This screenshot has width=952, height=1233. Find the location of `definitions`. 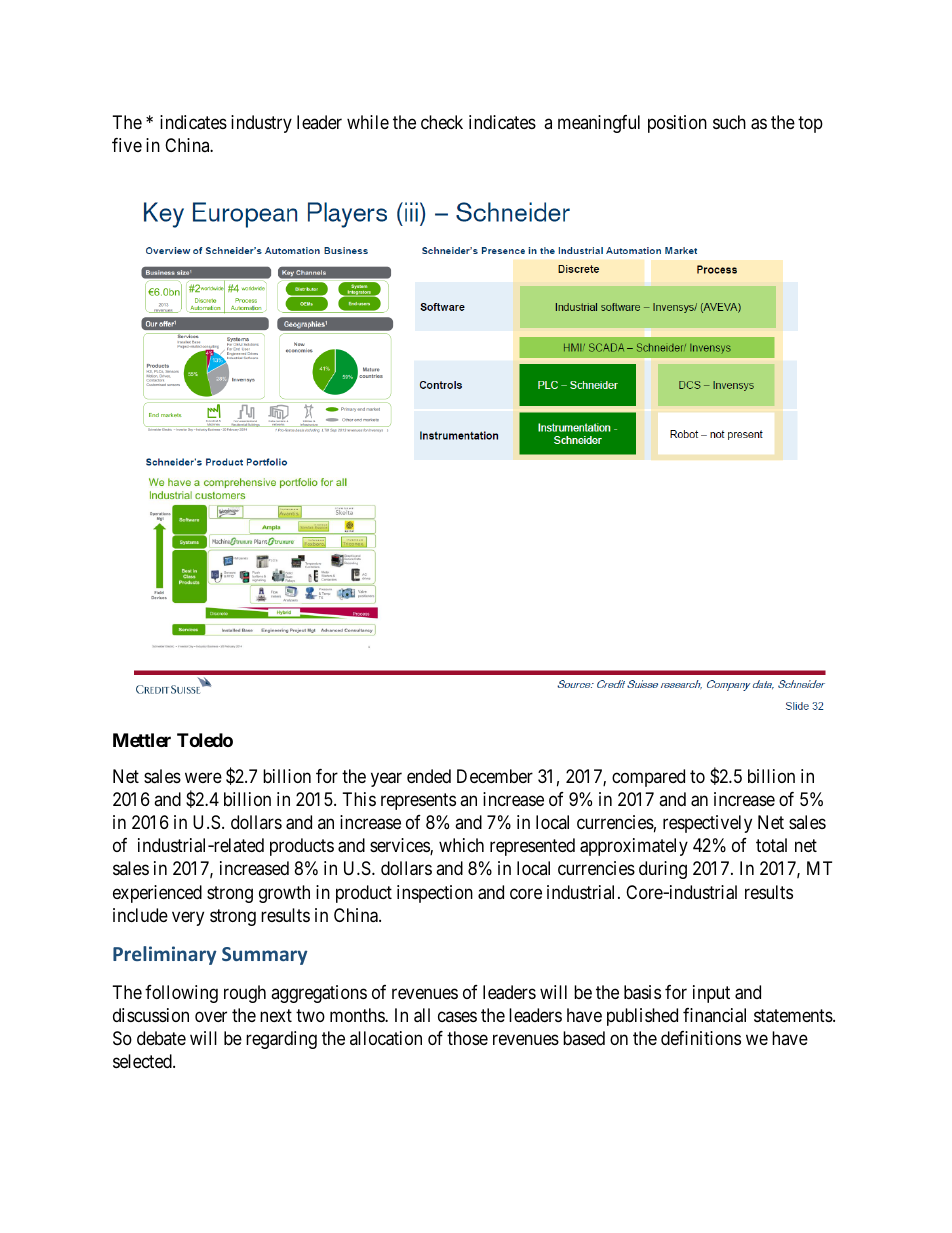

definitions is located at coordinates (701, 1038).
